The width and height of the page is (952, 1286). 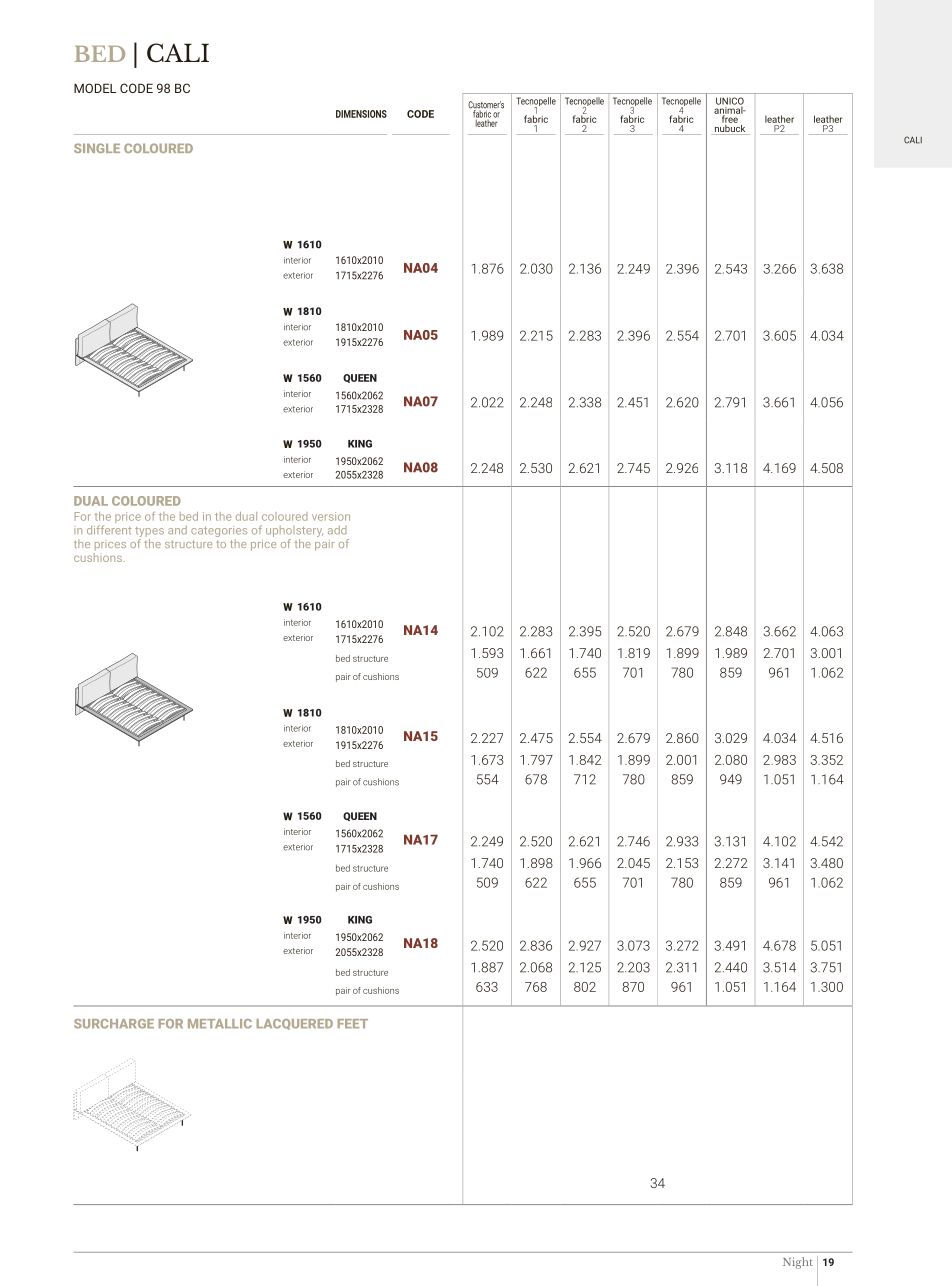 What do you see at coordinates (337, 530) in the page?
I see `add` at bounding box center [337, 530].
